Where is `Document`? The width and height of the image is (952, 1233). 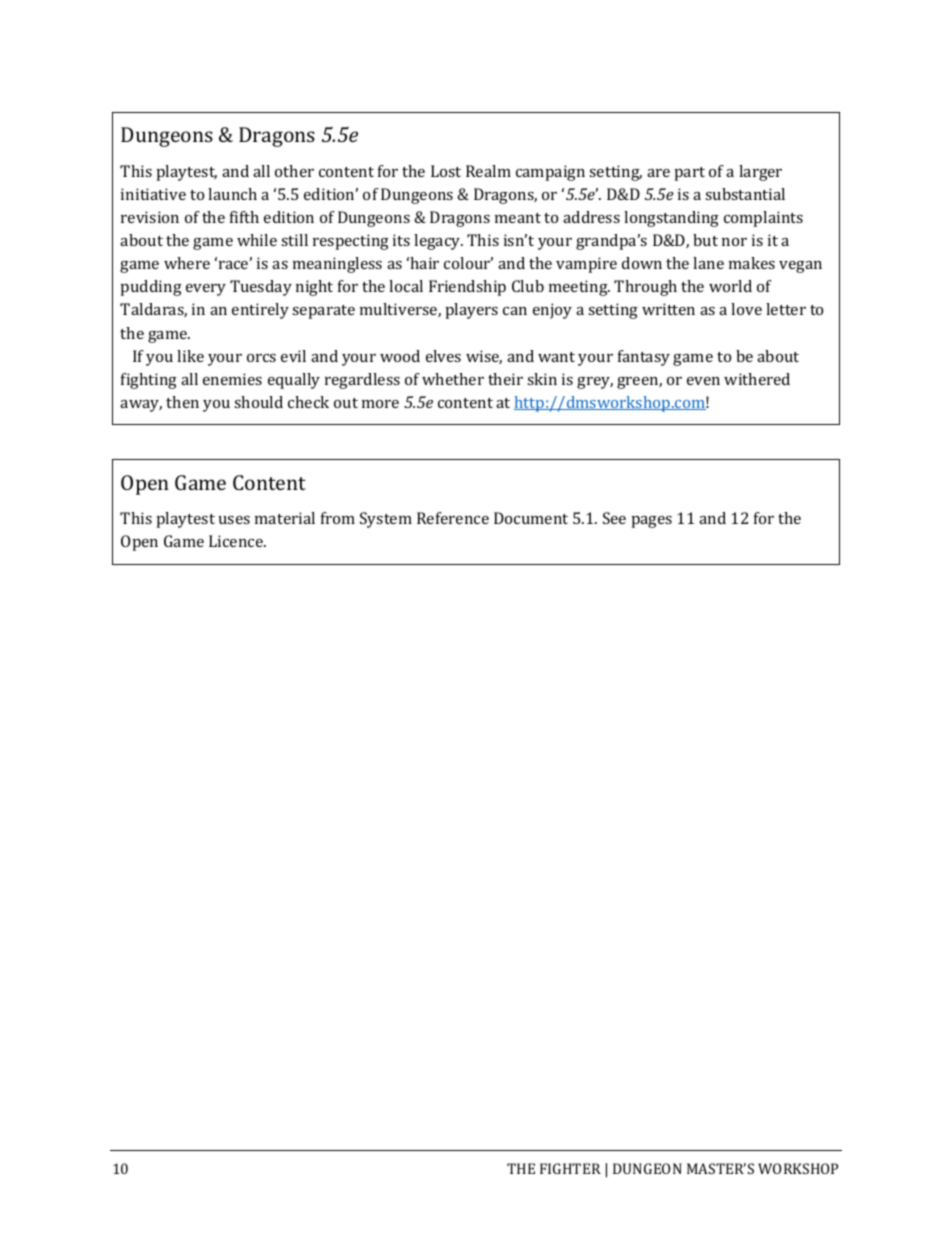 Document is located at coordinates (531, 518).
